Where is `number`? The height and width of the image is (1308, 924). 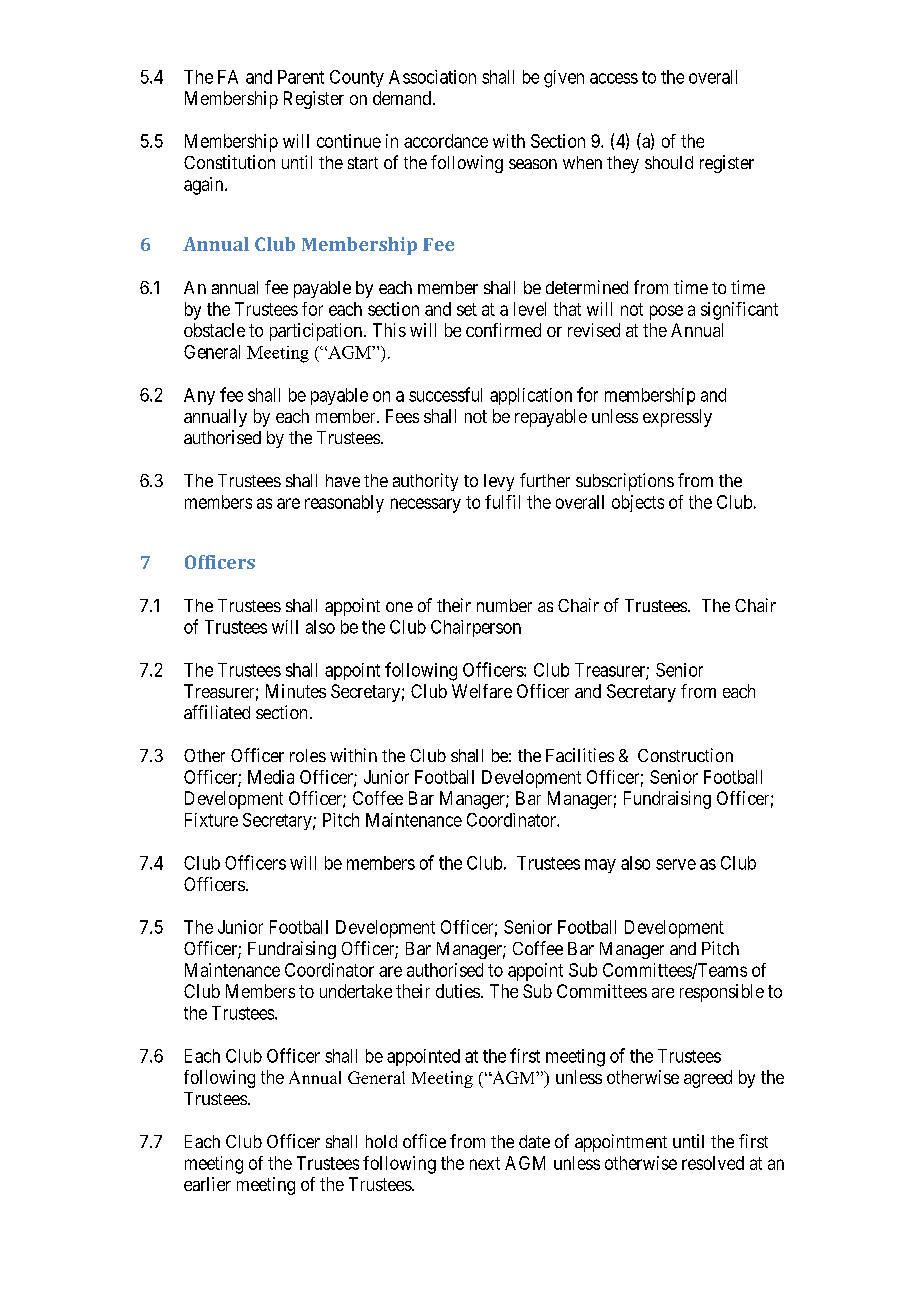 number is located at coordinates (504, 605).
